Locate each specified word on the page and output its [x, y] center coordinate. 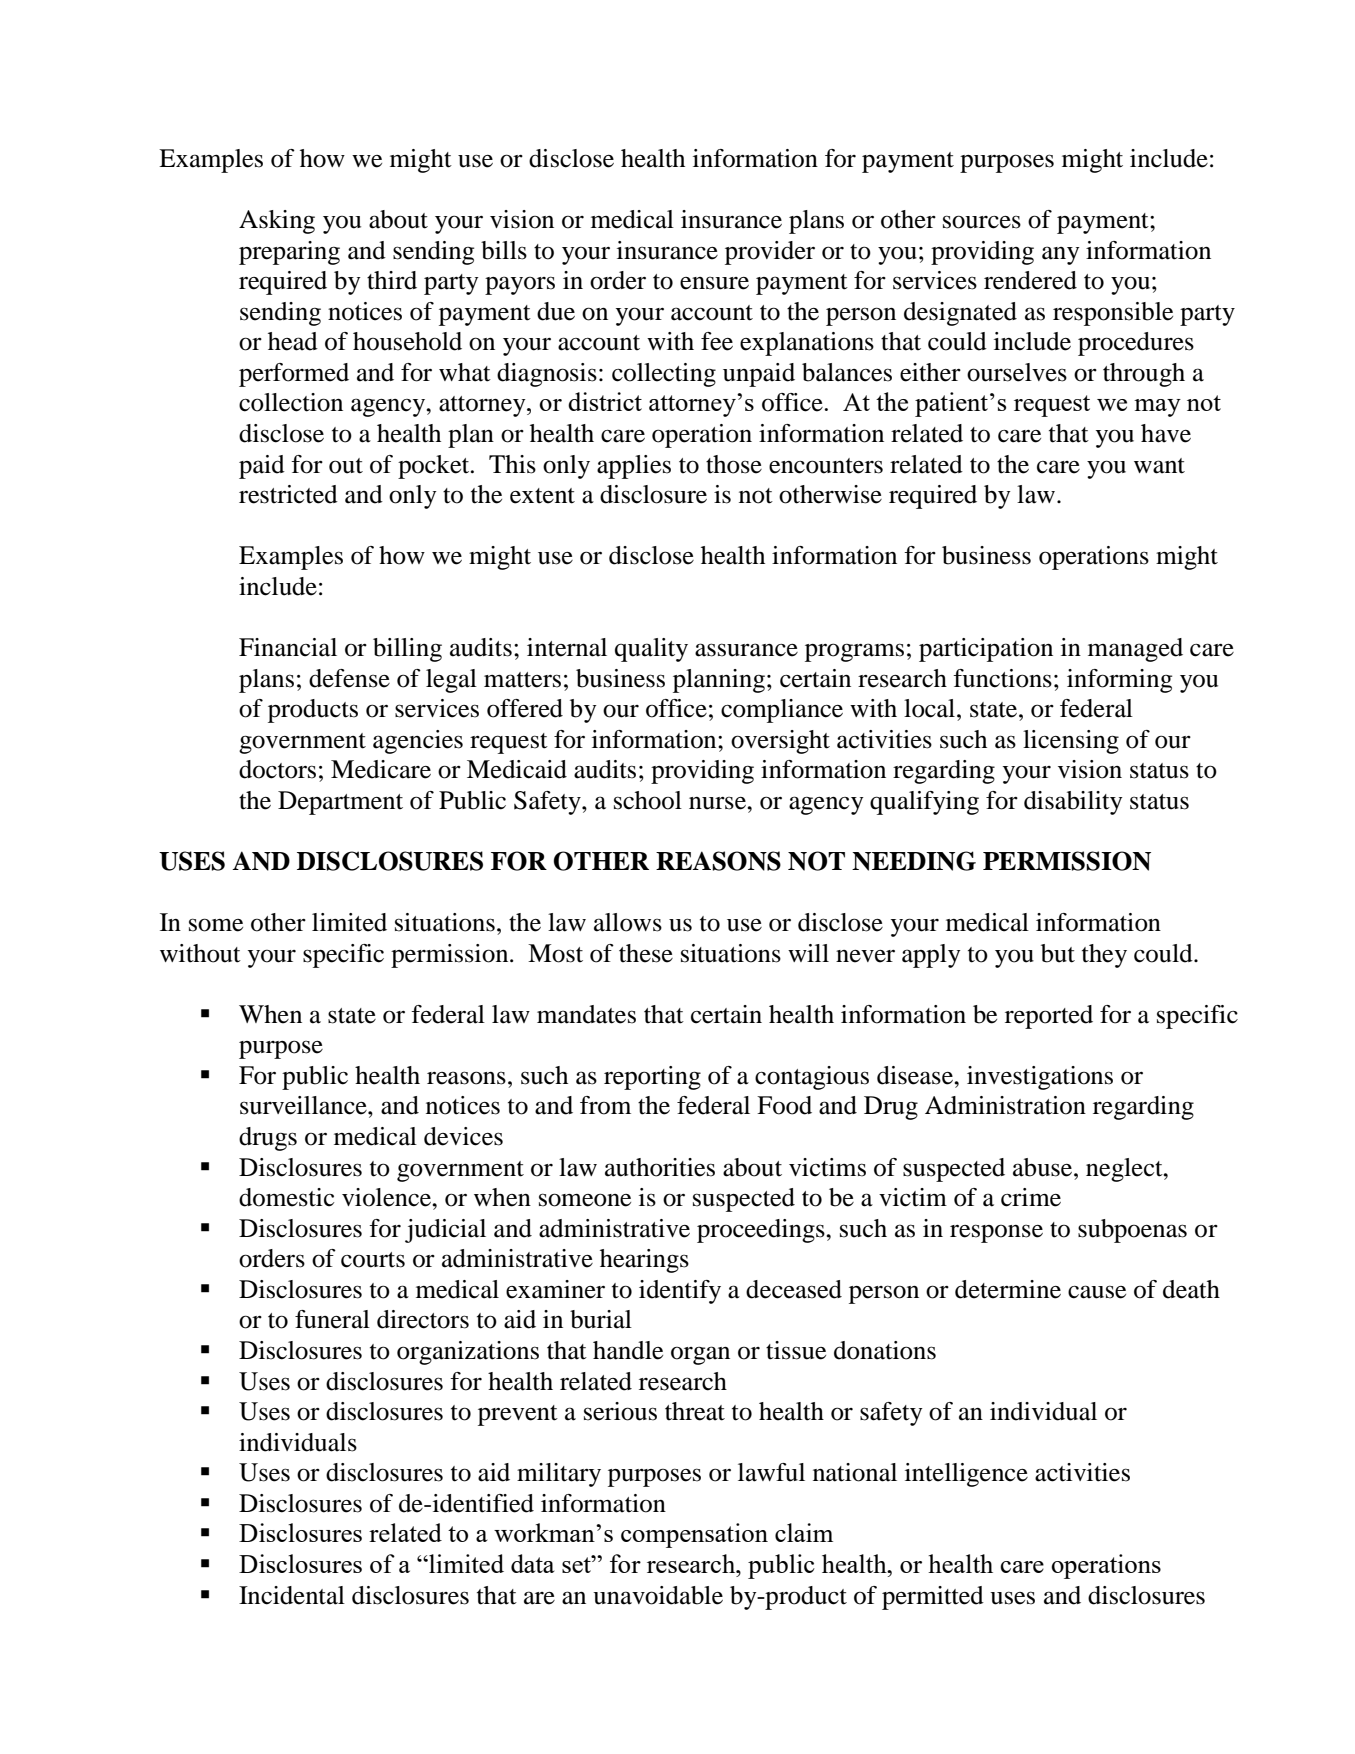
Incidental [292, 1595]
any [1061, 255]
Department [340, 803]
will [808, 953]
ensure [714, 283]
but [1058, 953]
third [392, 280]
